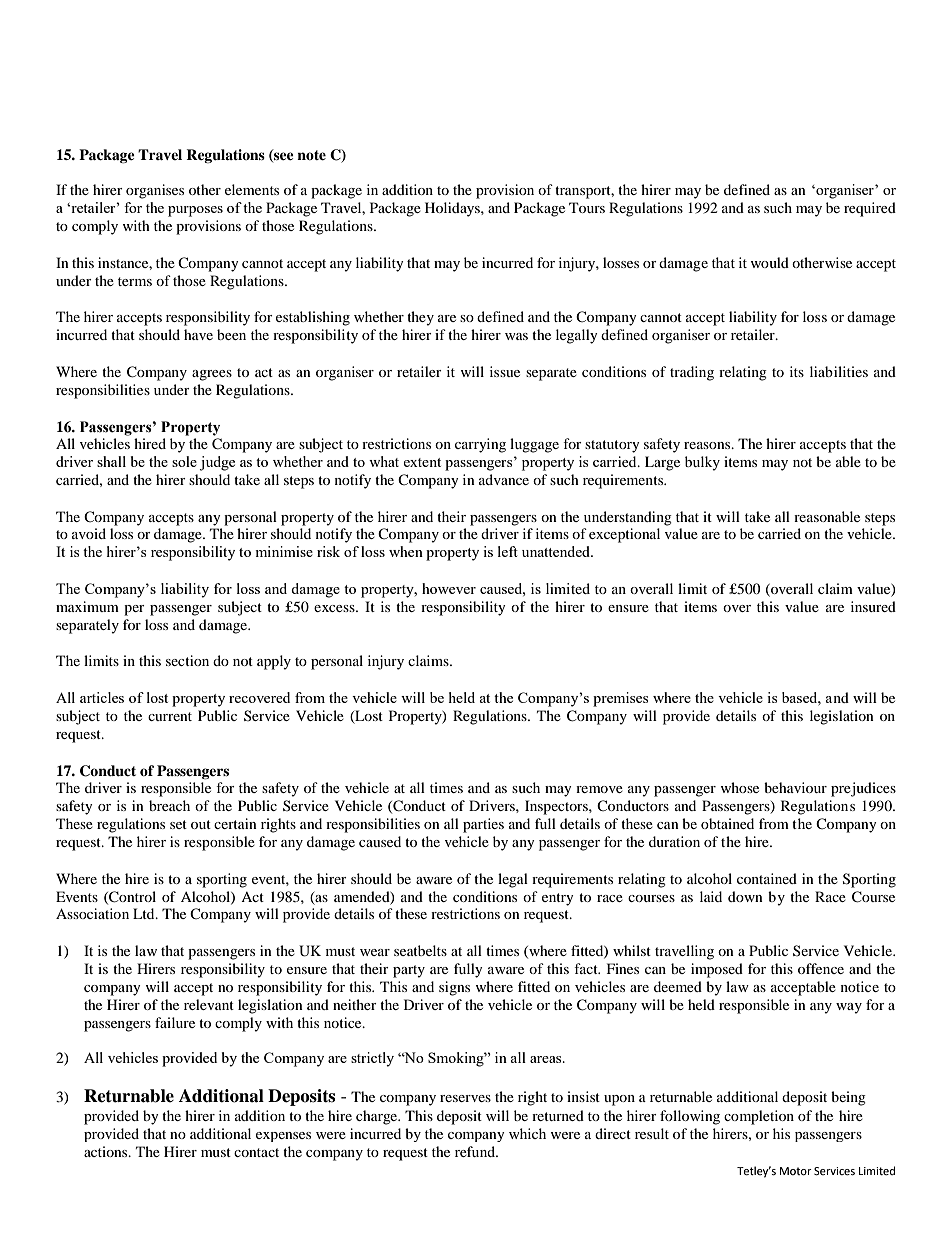 The height and width of the image is (1233, 952). I want to click on down, so click(745, 896).
